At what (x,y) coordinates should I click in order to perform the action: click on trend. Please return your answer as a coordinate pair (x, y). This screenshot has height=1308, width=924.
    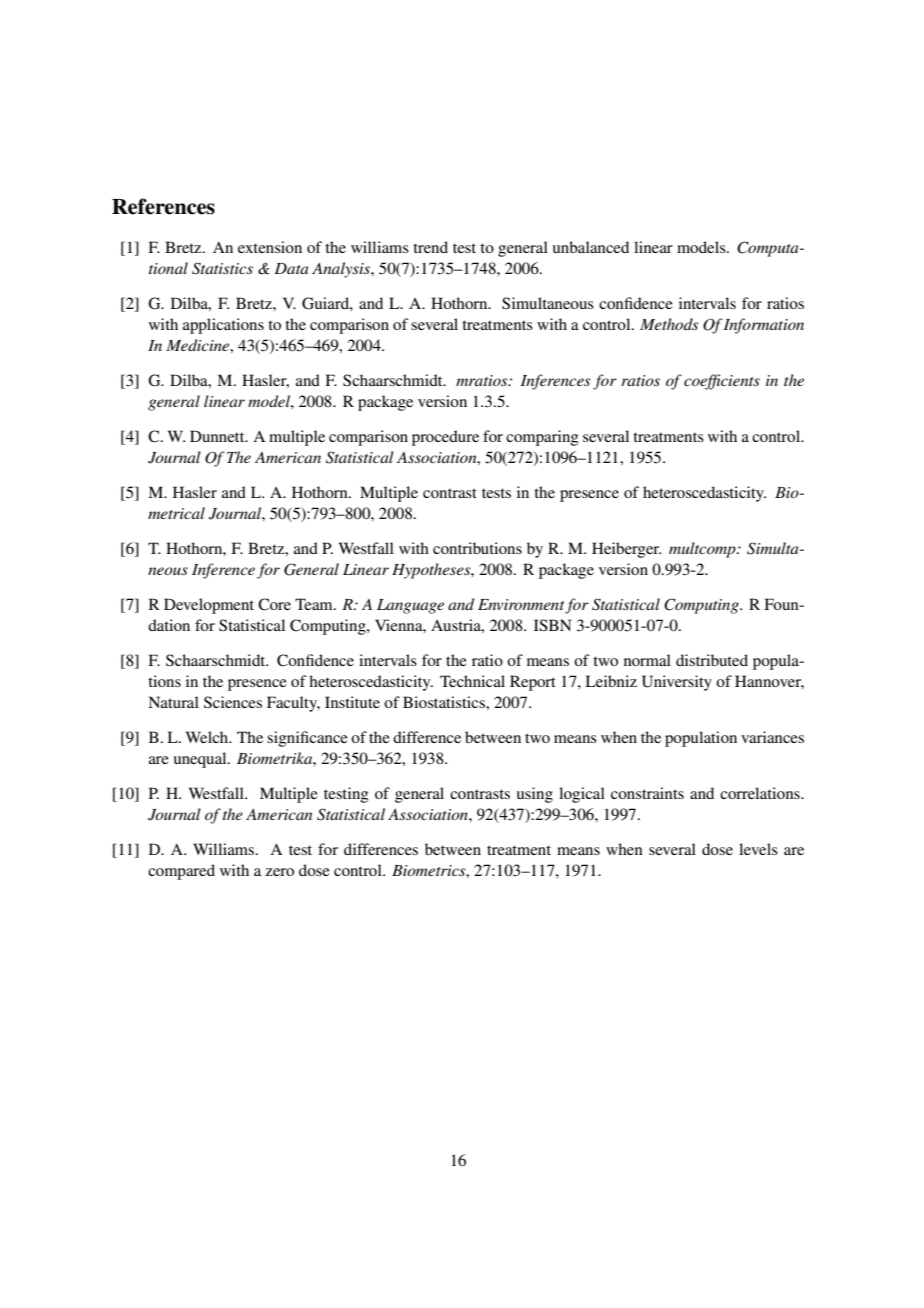
    Looking at the image, I should click on (430, 247).
